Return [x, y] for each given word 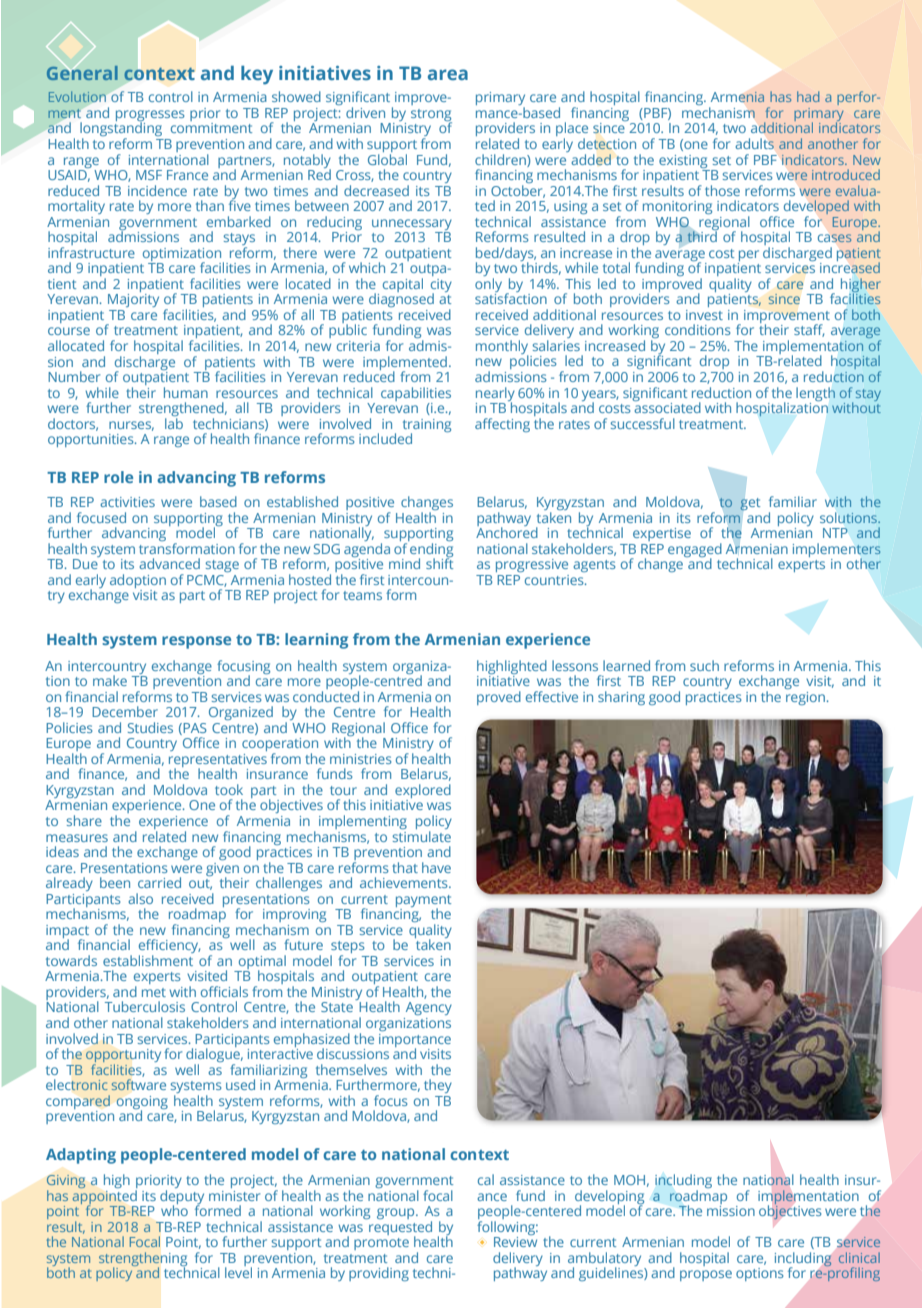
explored [423, 792]
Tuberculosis [145, 1006]
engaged [695, 551]
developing [609, 1198]
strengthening [143, 1260]
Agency [429, 1008]
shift [439, 562]
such [704, 665]
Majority [133, 300]
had [808, 96]
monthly [503, 348]
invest [704, 315]
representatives [218, 762]
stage [222, 566]
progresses [150, 117]
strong [431, 116]
